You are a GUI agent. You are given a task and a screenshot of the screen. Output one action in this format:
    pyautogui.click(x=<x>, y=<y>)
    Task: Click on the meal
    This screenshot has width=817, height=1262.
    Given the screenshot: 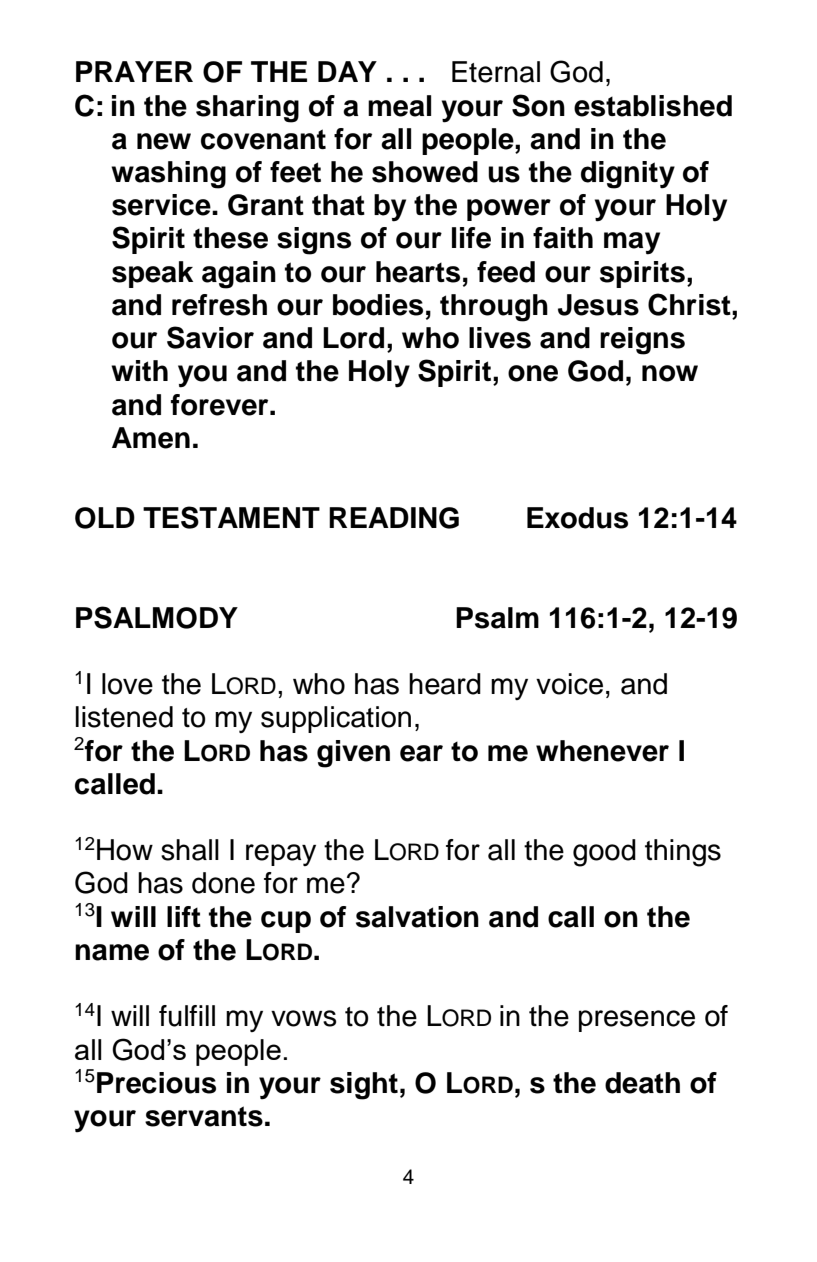 What is the action you would take?
    pyautogui.click(x=399, y=106)
